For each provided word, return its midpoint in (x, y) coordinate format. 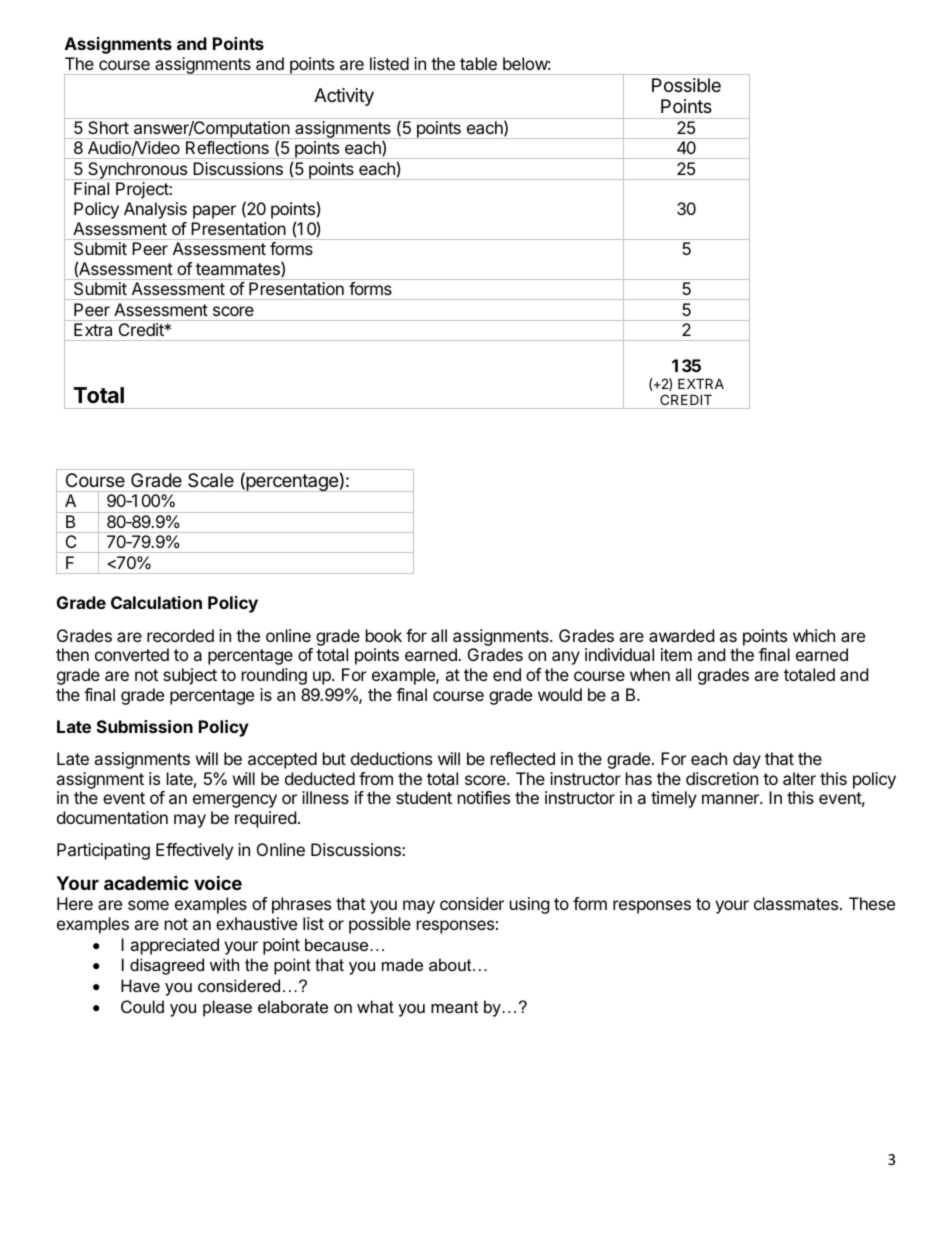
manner (731, 799)
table (478, 63)
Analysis (155, 210)
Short (109, 127)
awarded (681, 635)
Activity (344, 97)
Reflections (227, 147)
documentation (112, 817)
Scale (211, 480)
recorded (180, 635)
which (814, 635)
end (507, 674)
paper (214, 212)
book (384, 635)
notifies (484, 797)
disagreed (167, 966)
